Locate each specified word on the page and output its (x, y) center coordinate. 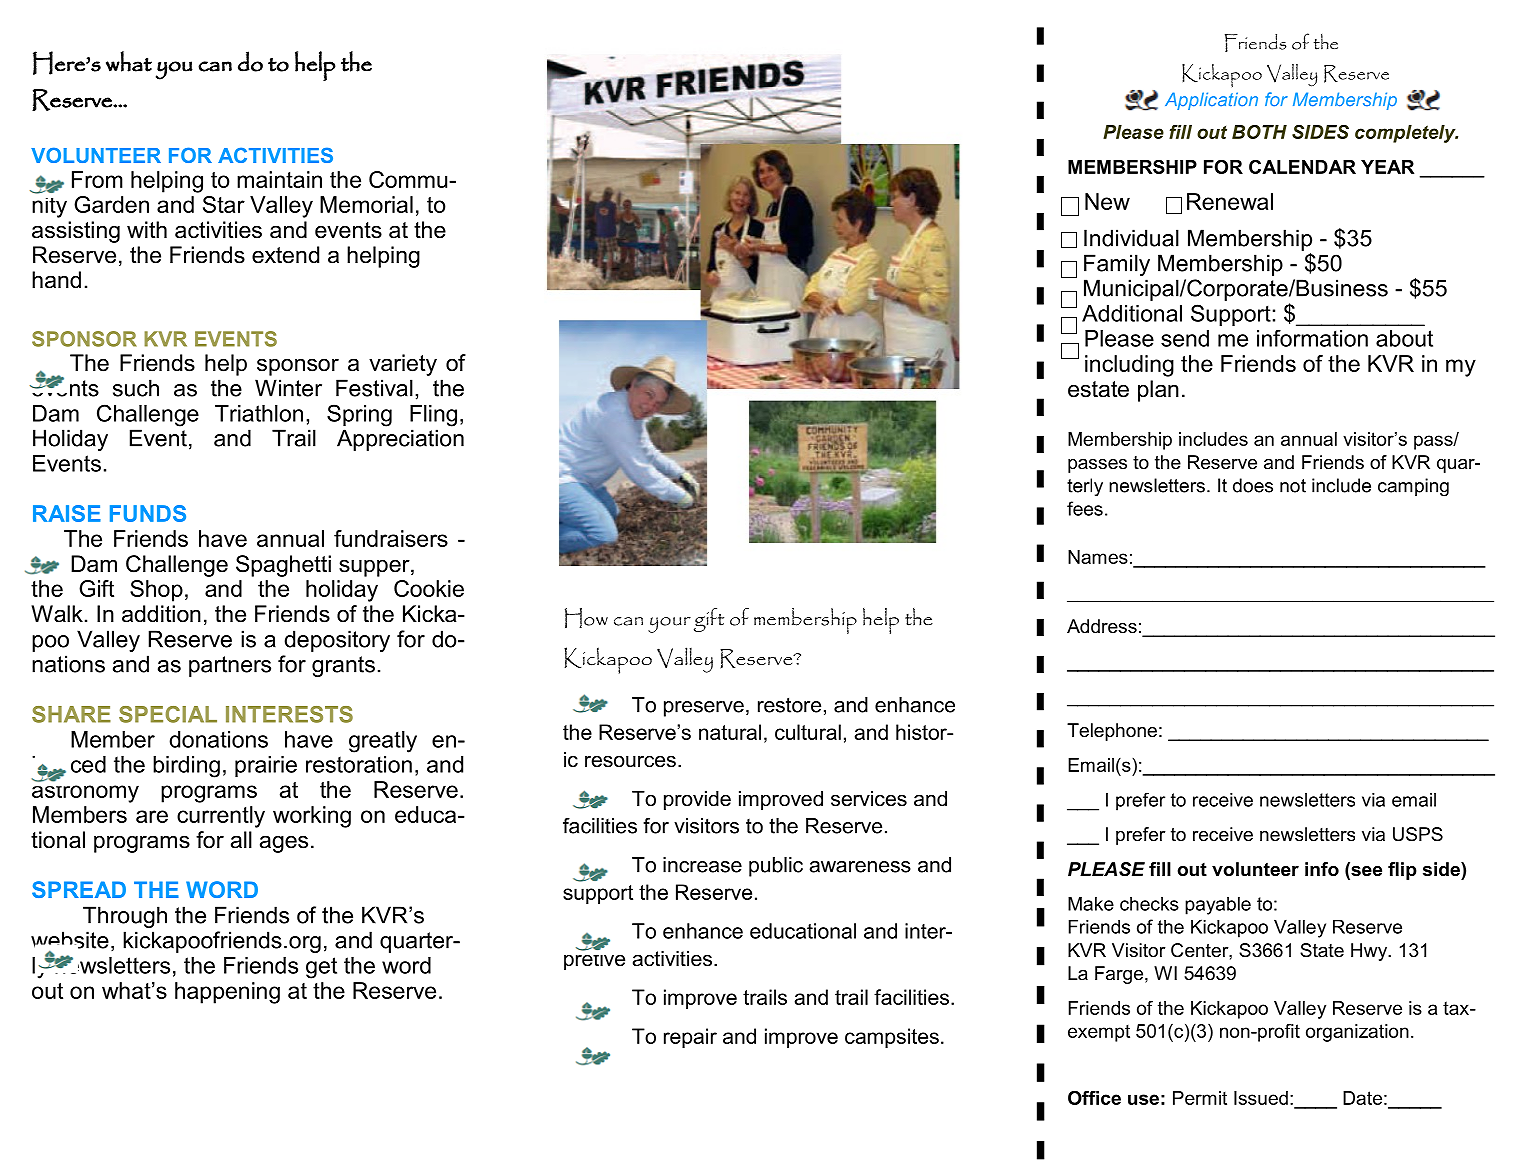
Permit (1200, 1098)
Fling (433, 416)
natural (730, 732)
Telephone (1112, 732)
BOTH (1259, 132)
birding (186, 767)
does (1253, 485)
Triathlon (259, 413)
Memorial (366, 204)
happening (227, 993)
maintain (279, 179)
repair (690, 1038)
